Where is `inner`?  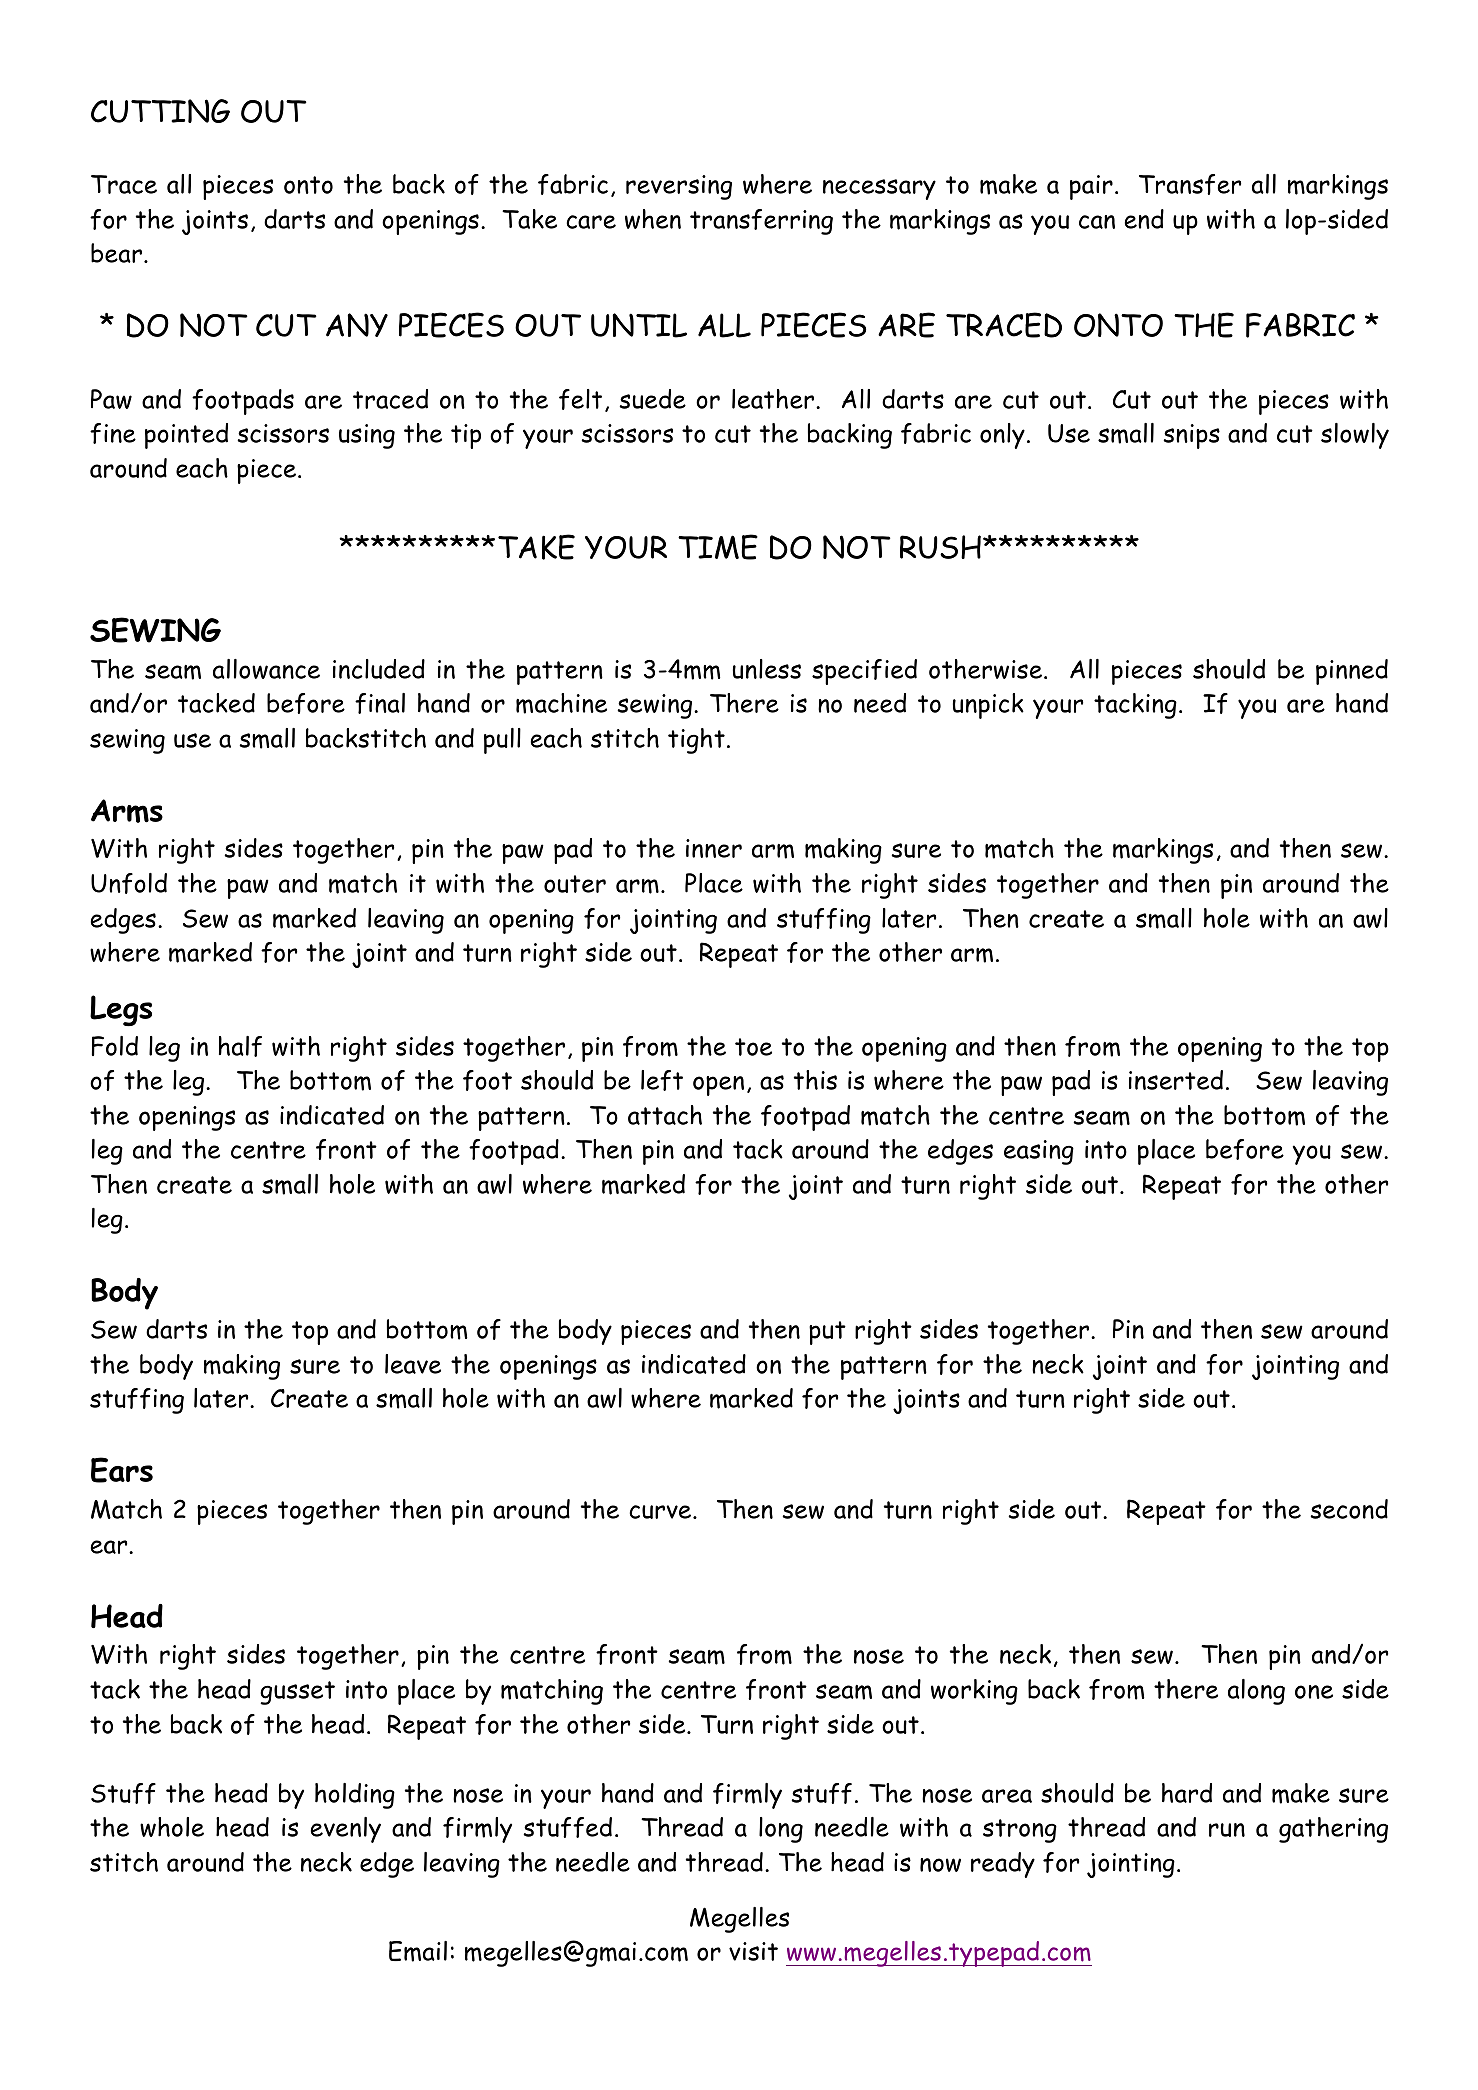 inner is located at coordinates (714, 848).
